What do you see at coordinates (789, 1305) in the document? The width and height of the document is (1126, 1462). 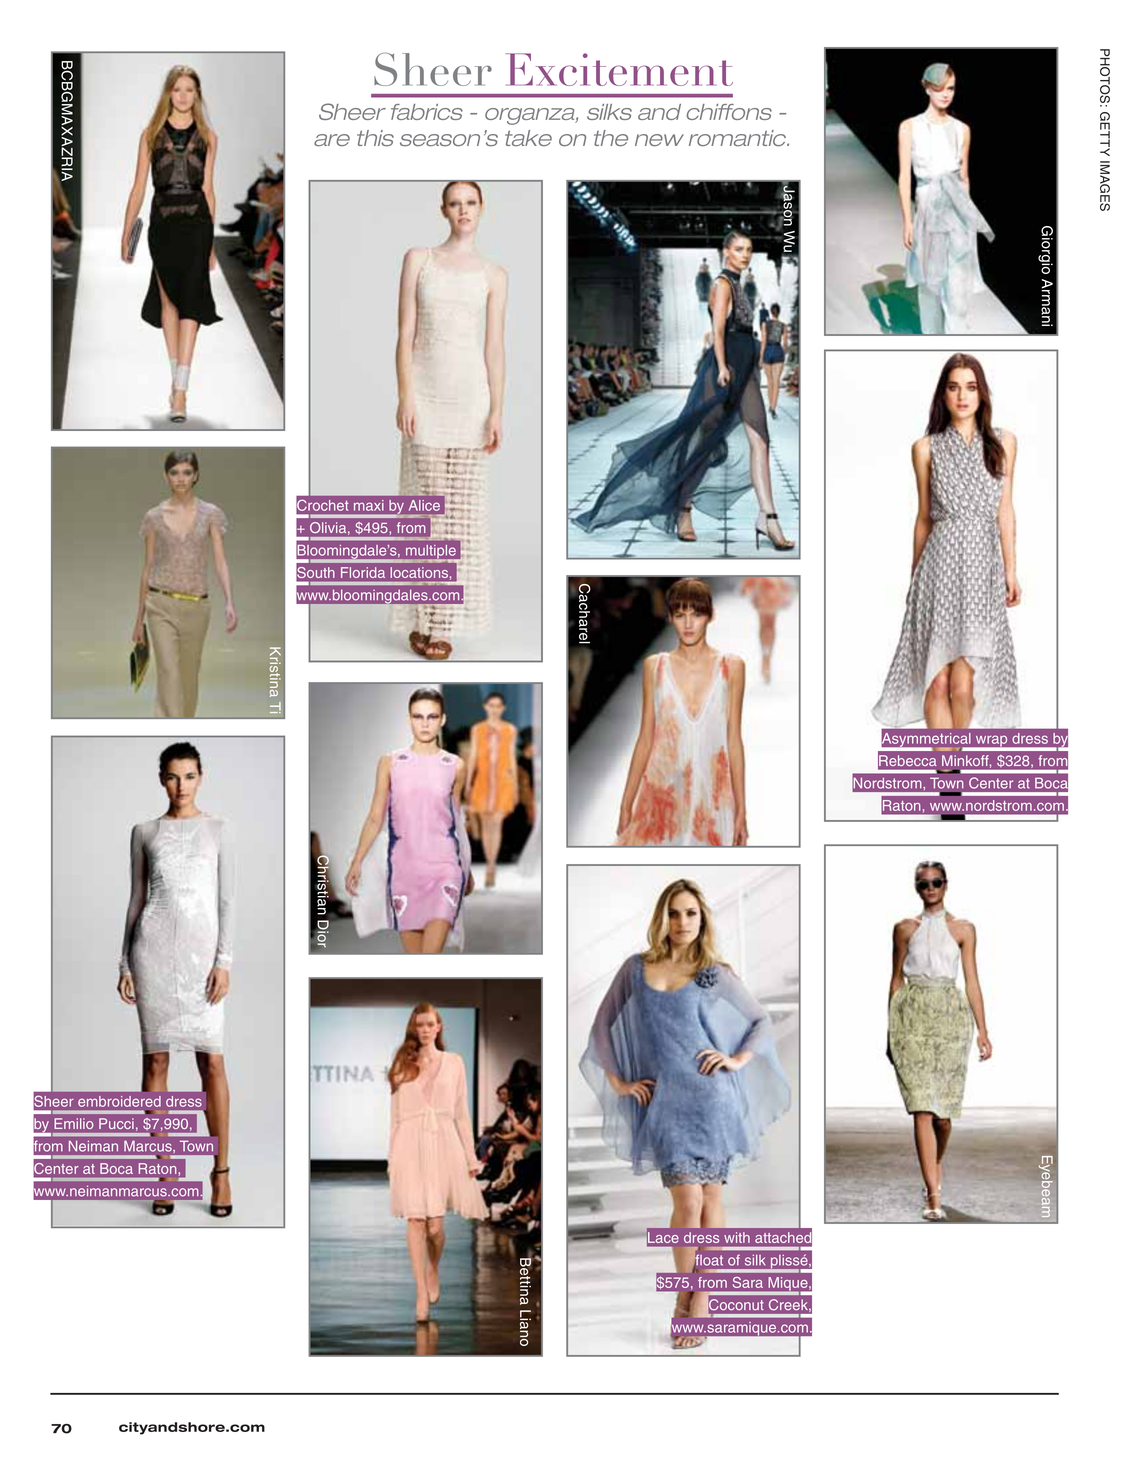 I see `Creek` at bounding box center [789, 1305].
